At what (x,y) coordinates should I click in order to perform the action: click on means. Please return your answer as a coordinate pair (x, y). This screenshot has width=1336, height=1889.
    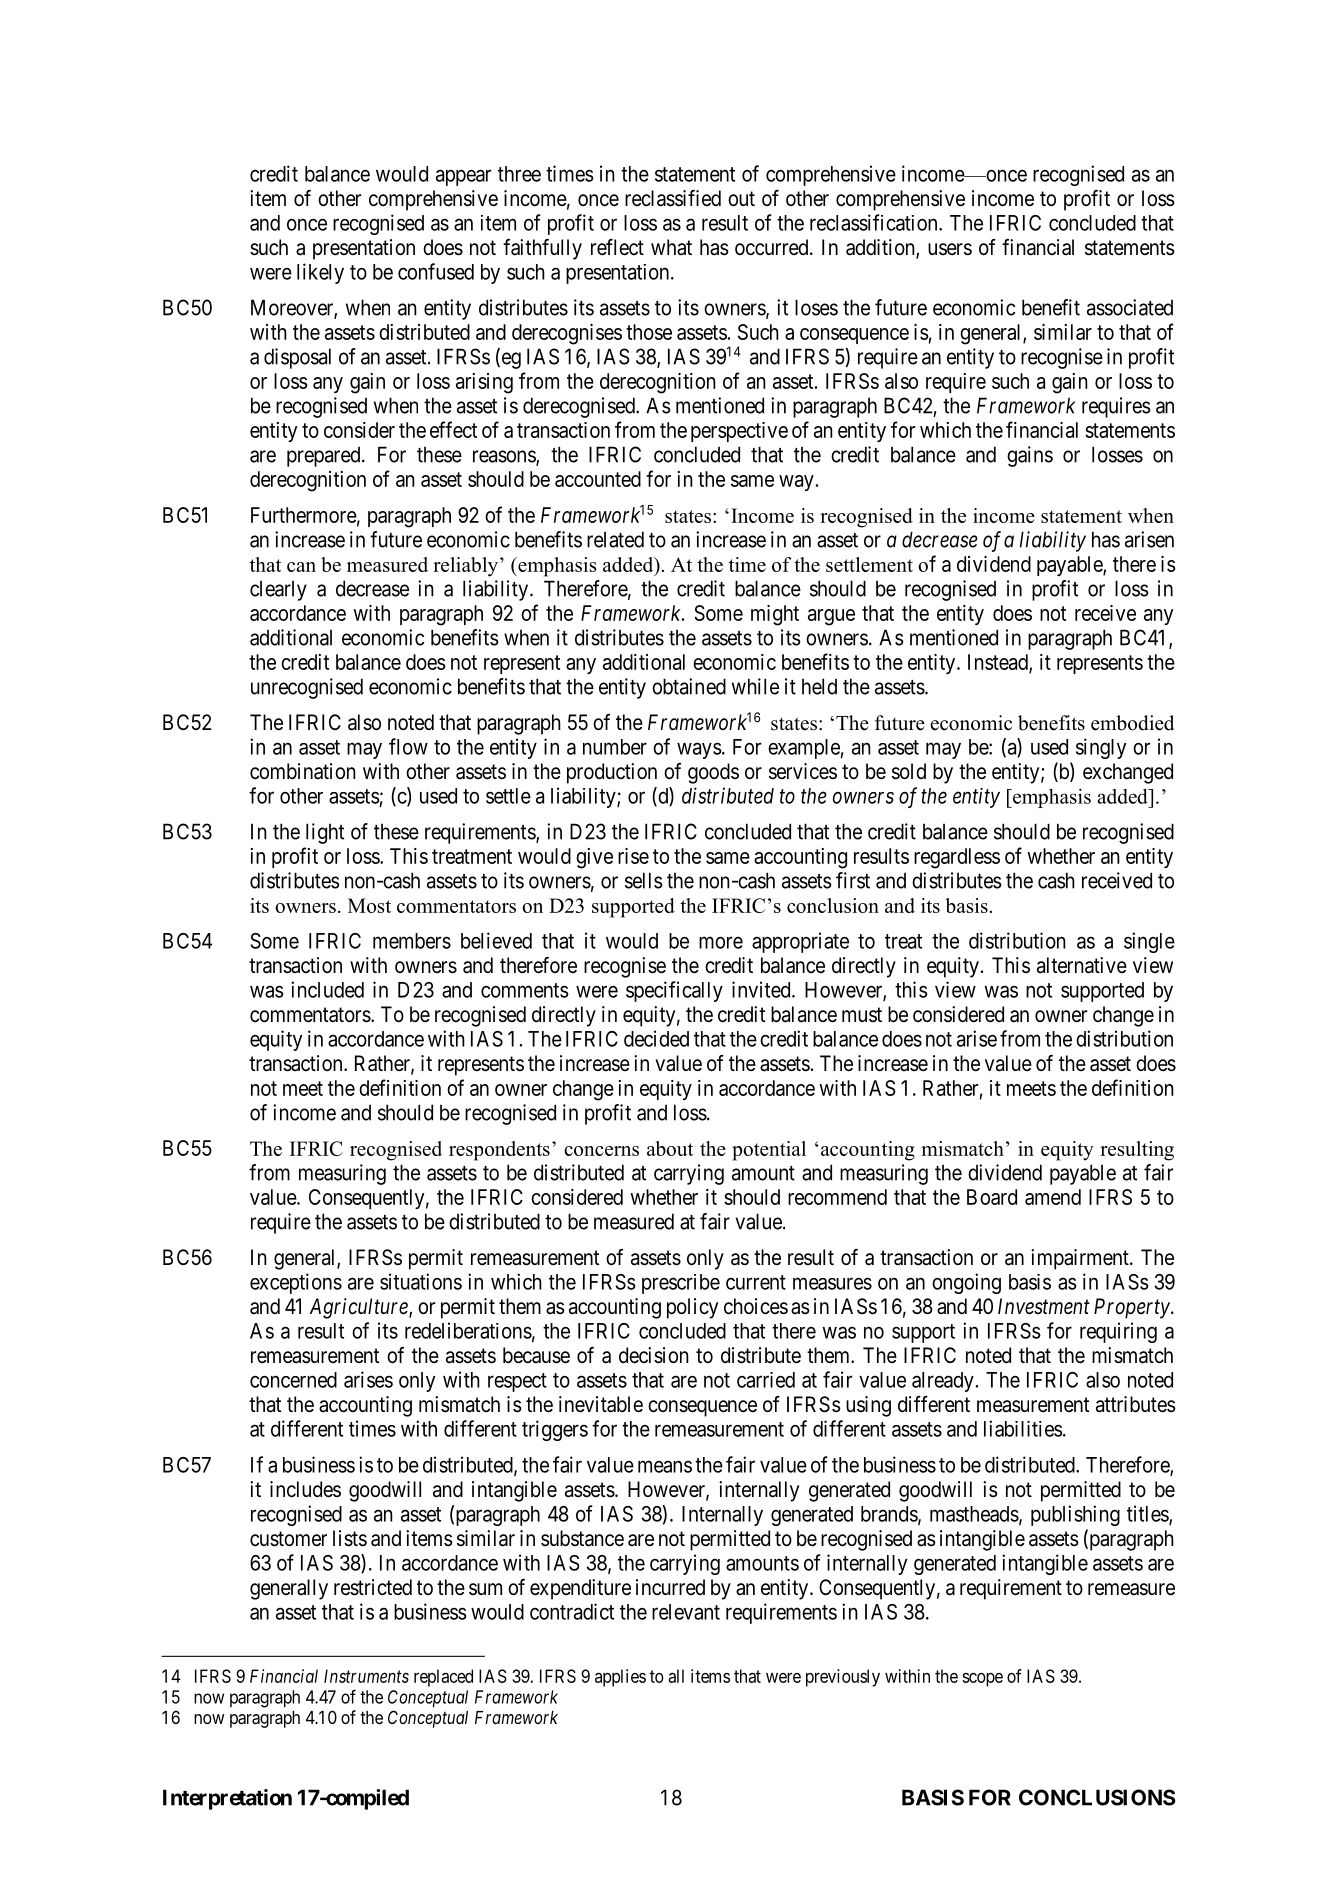
    Looking at the image, I should click on (665, 1466).
